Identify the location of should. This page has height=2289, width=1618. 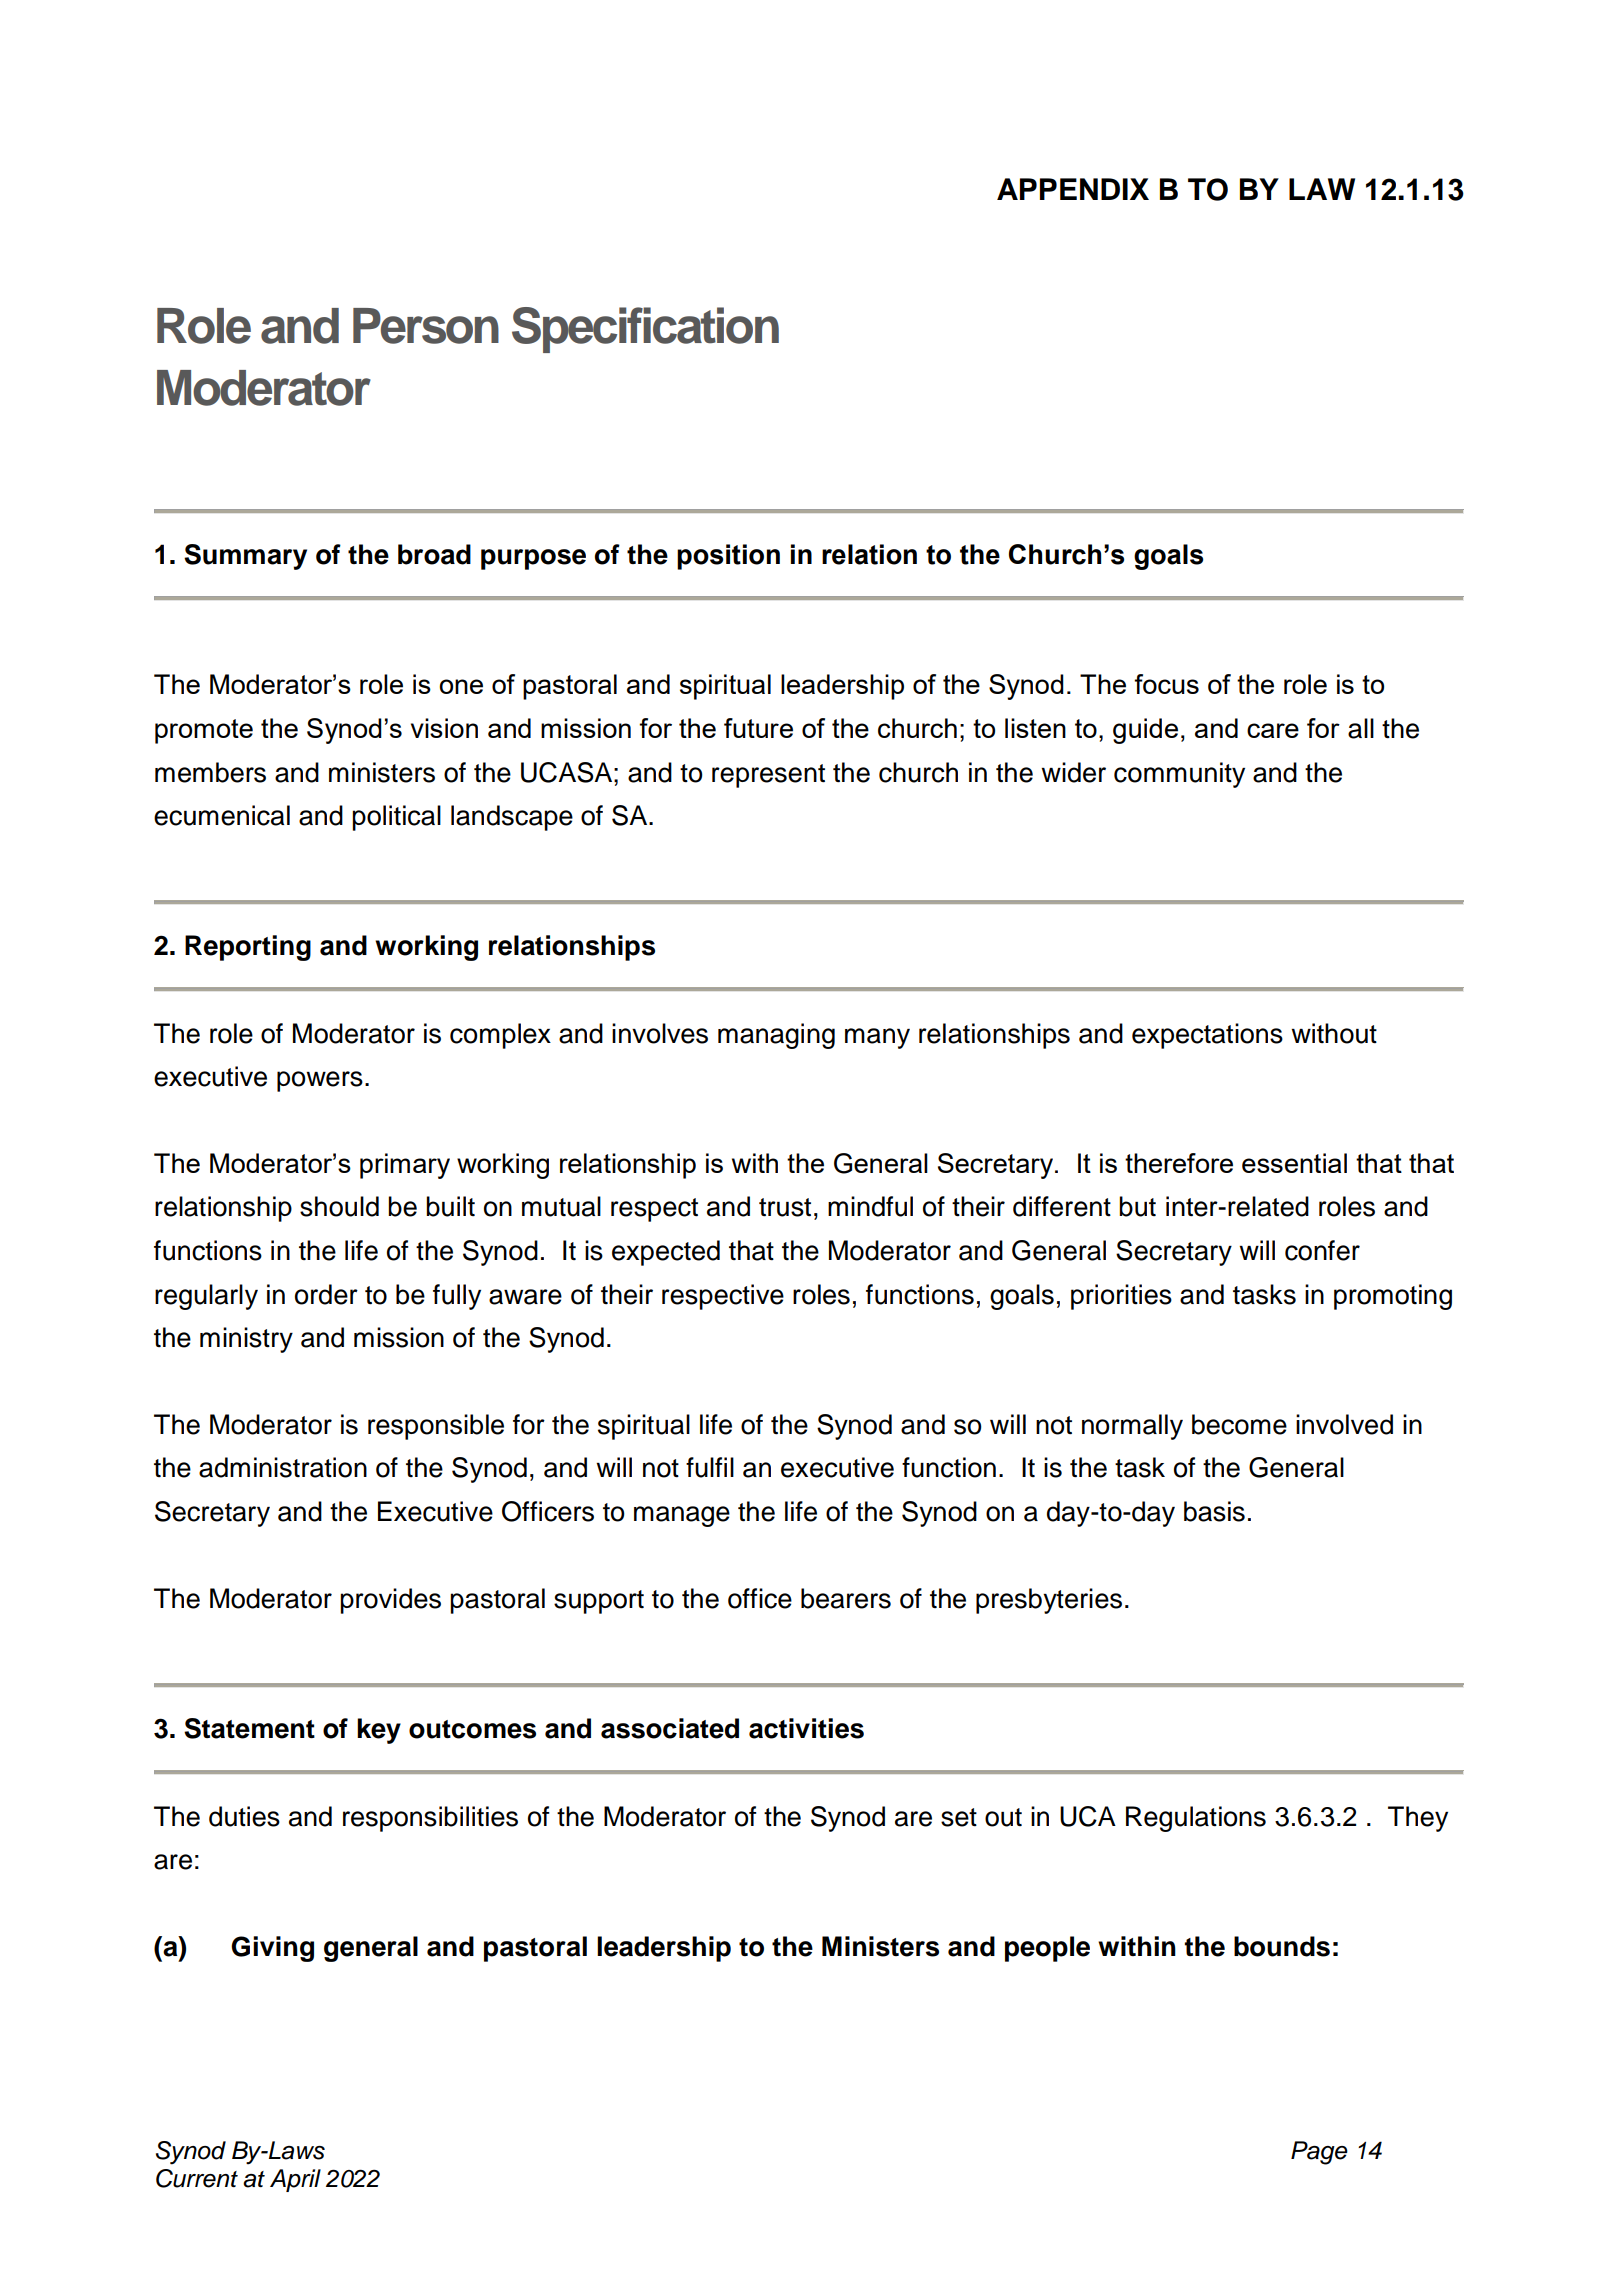
(339, 1206).
